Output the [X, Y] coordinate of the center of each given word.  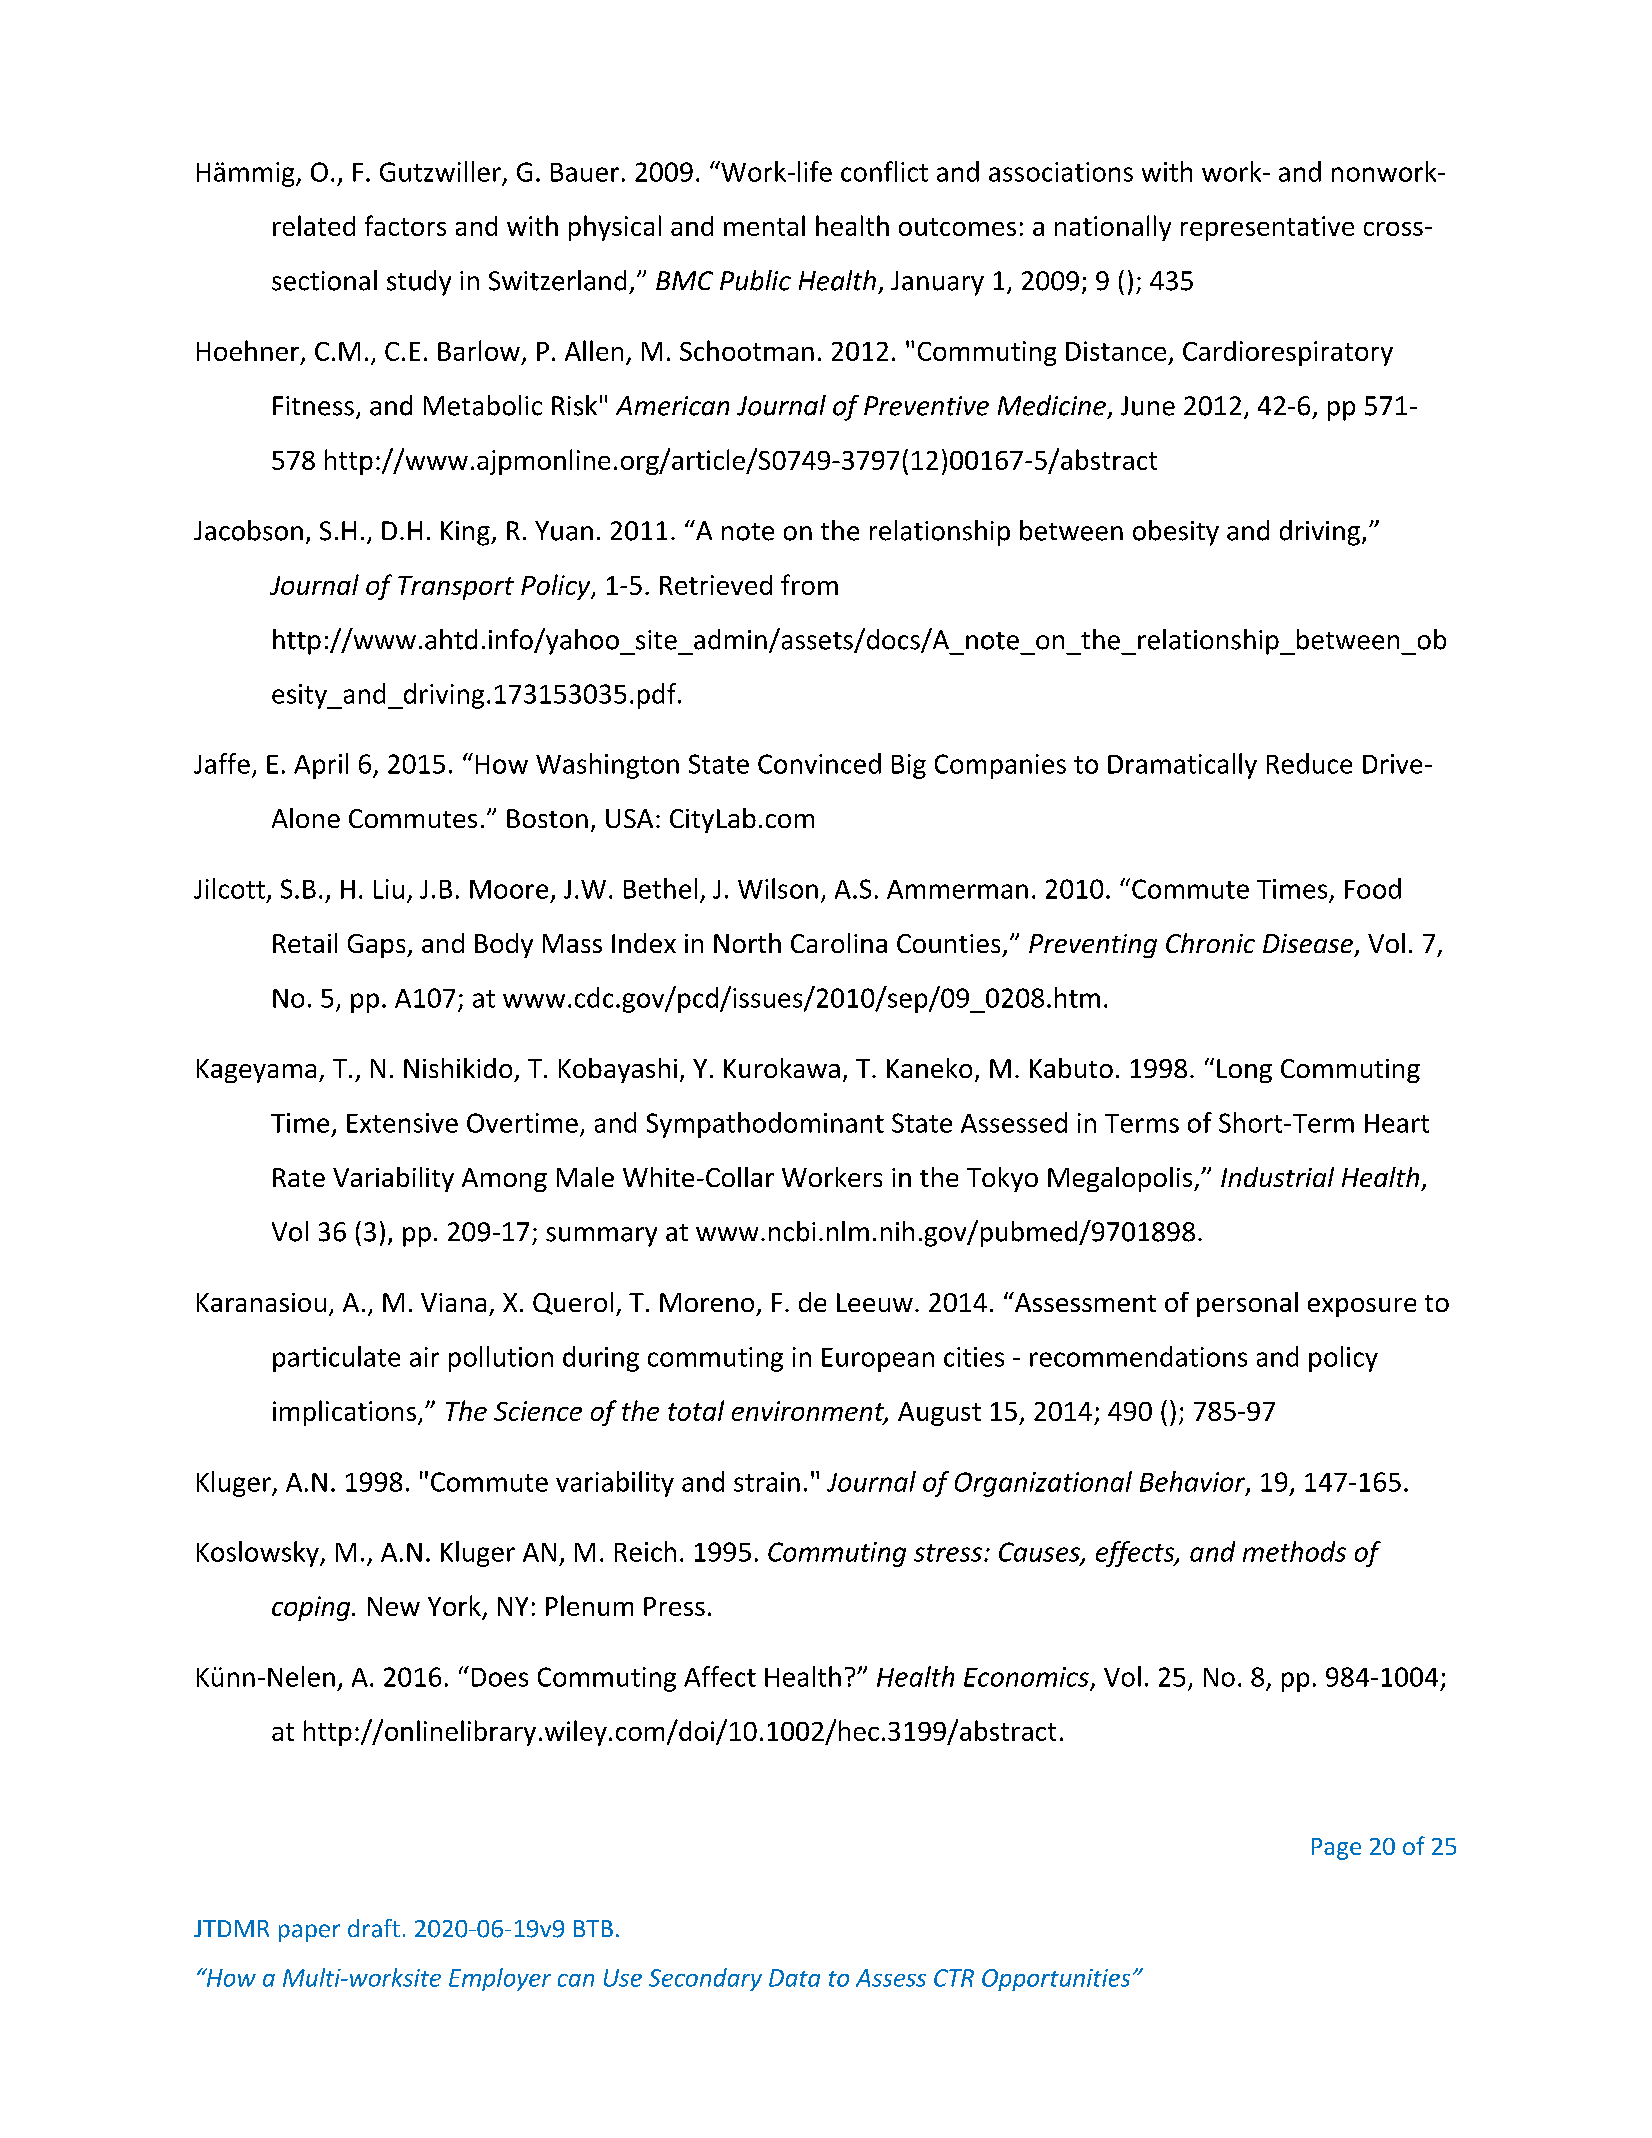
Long [1244, 1071]
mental [764, 225]
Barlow [479, 350]
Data [794, 1978]
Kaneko [929, 1068]
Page [1336, 1849]
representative [1267, 228]
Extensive [402, 1123]
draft [374, 1928]
